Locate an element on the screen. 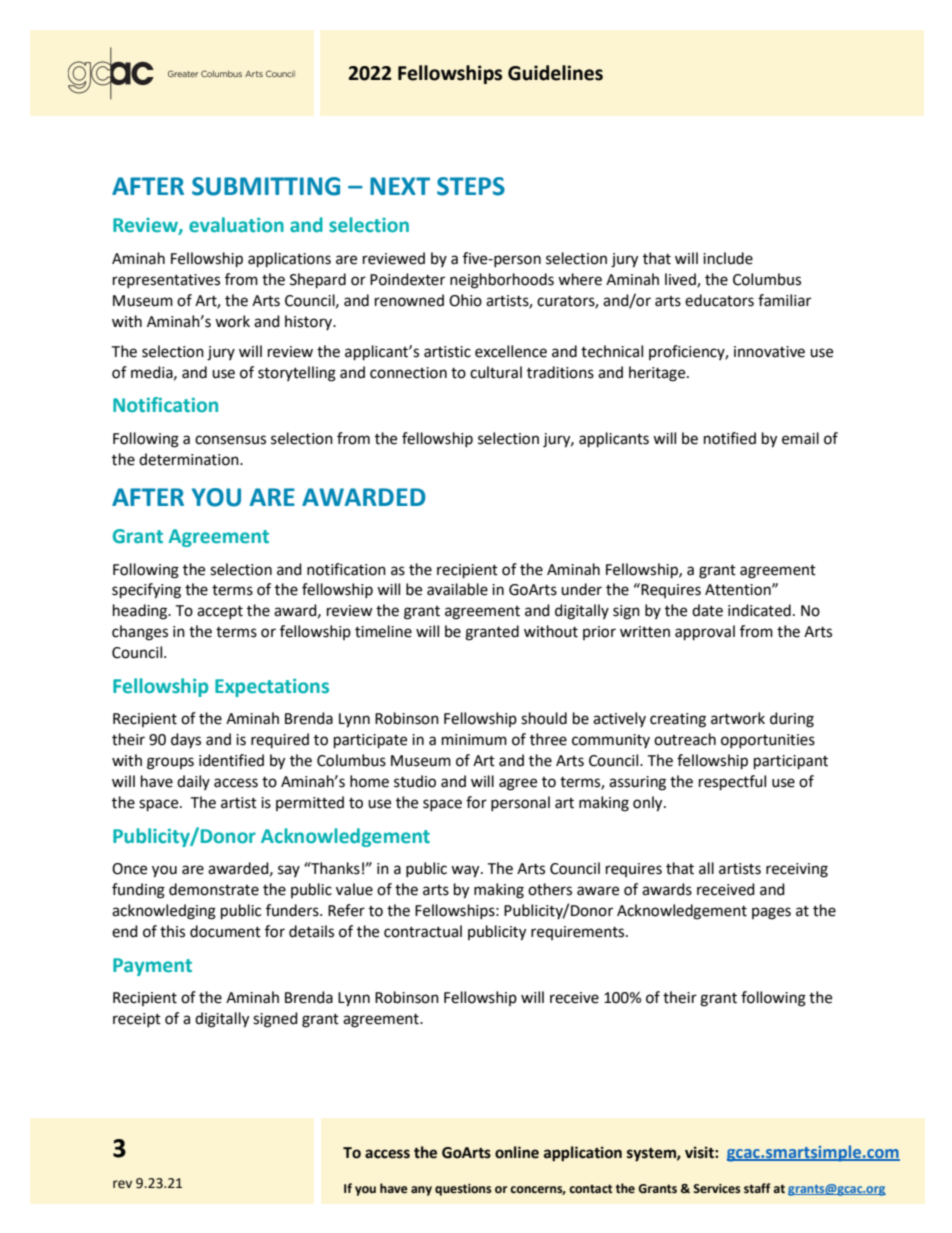 The image size is (952, 1233). STEPS is located at coordinates (471, 186).
